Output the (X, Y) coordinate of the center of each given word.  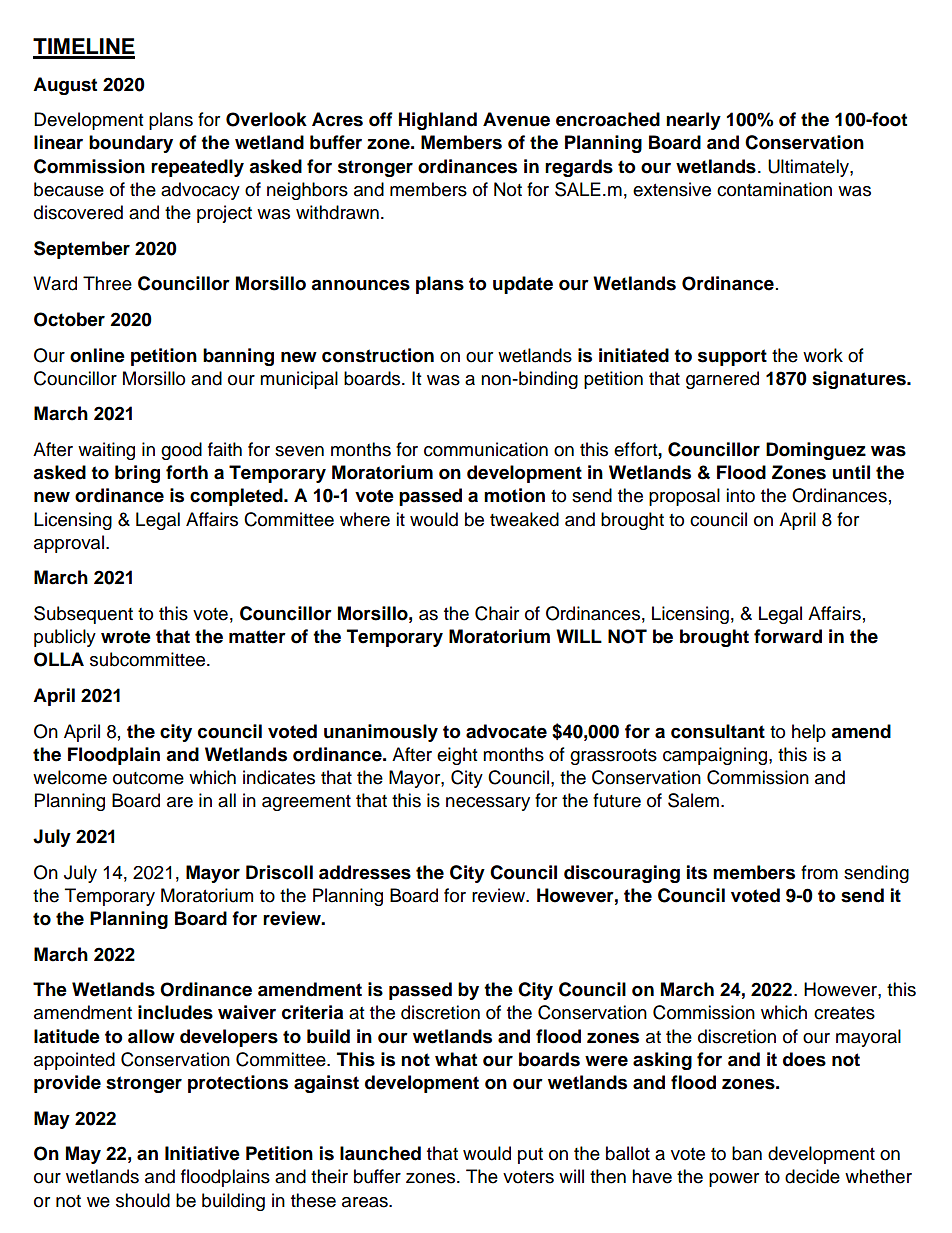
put (530, 1156)
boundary (131, 144)
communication (486, 449)
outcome (148, 778)
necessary (488, 804)
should (143, 1200)
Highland (438, 121)
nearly (693, 121)
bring (137, 474)
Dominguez (816, 451)
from (819, 872)
